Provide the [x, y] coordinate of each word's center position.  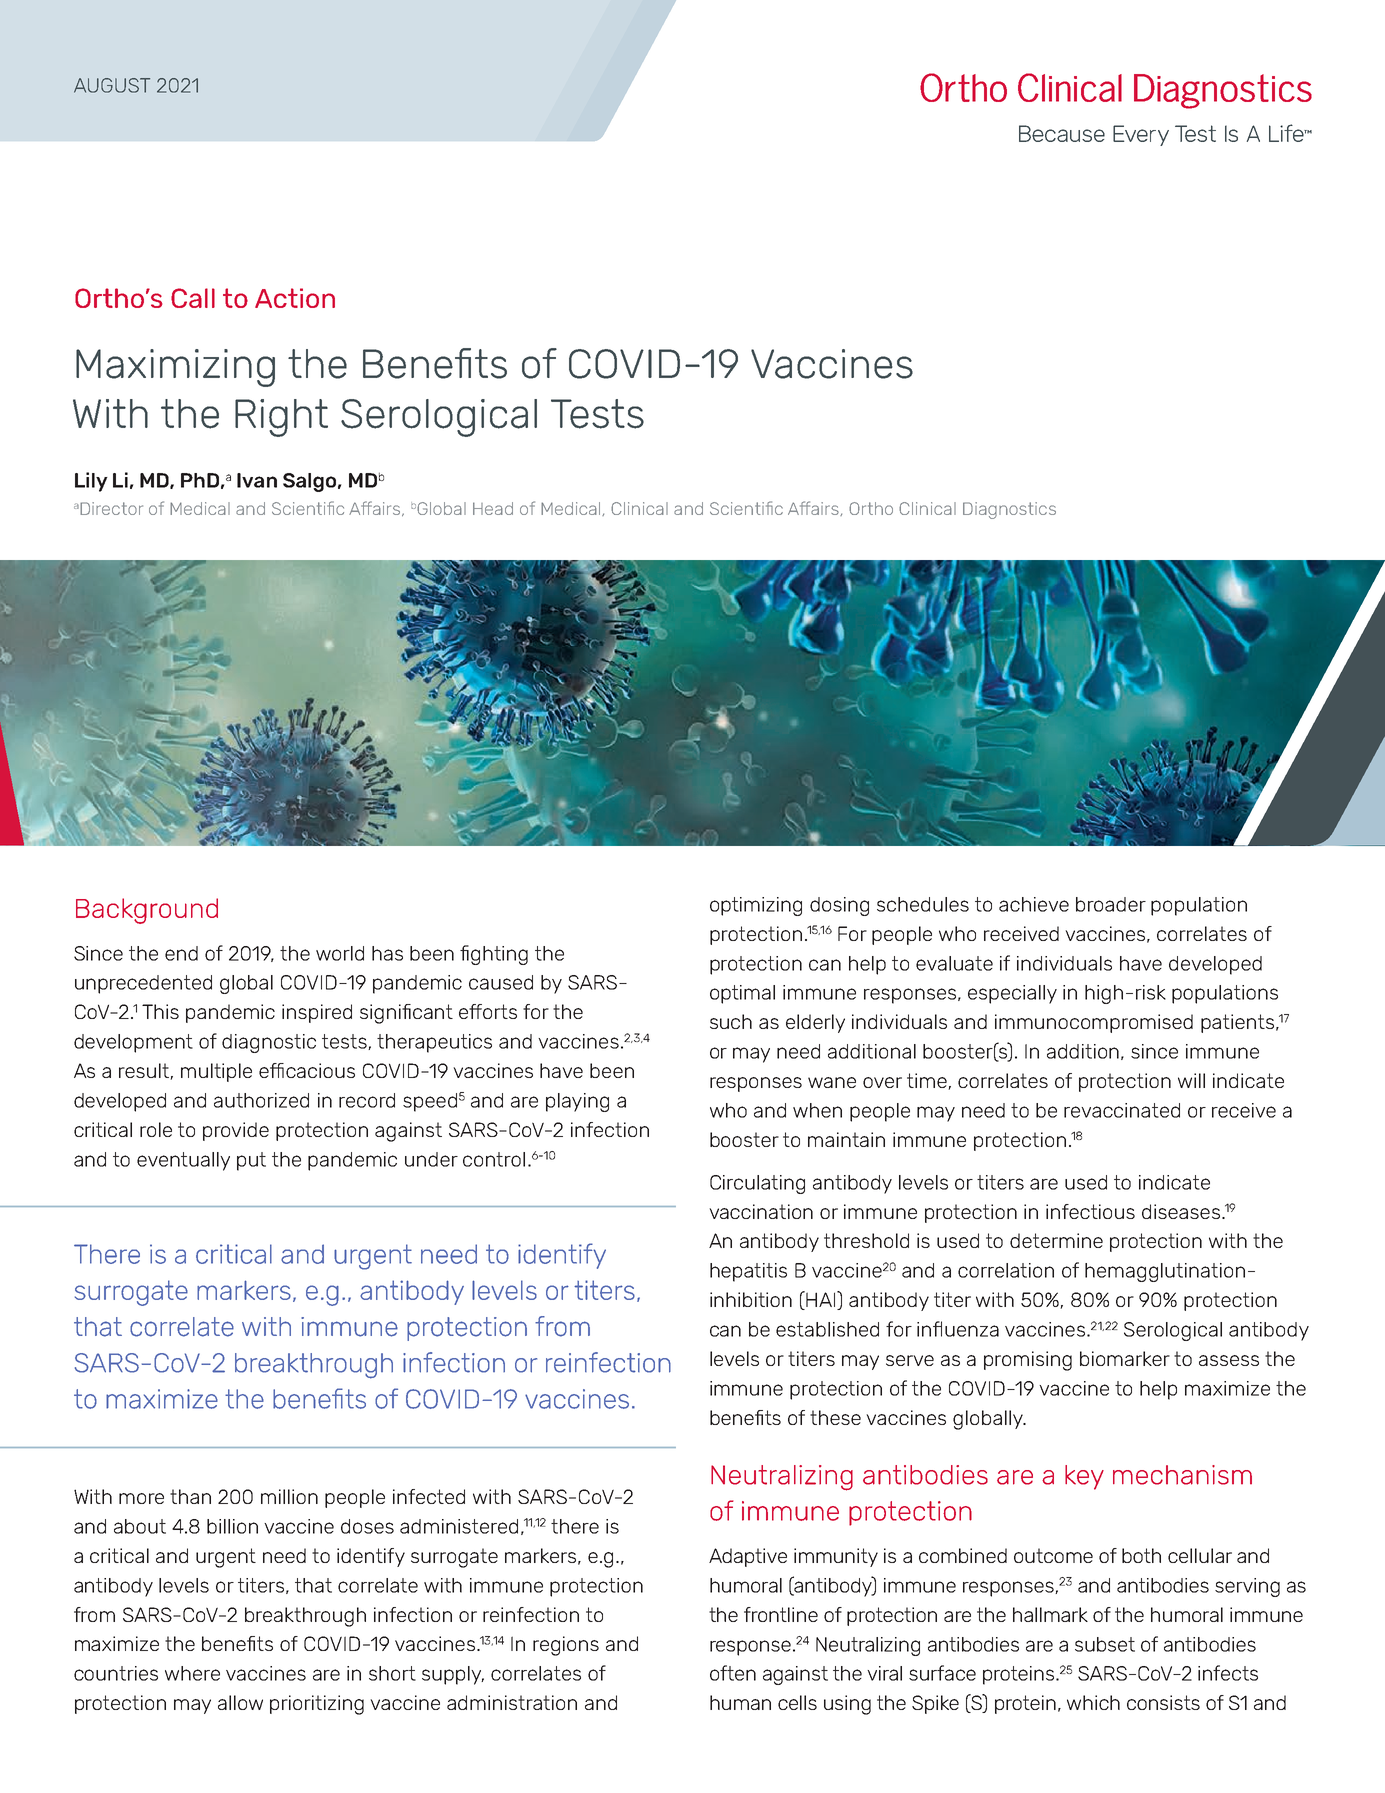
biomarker [1125, 1358]
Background [147, 911]
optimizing [756, 906]
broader [1111, 904]
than [190, 1496]
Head [493, 508]
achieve [1034, 904]
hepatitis [748, 1272]
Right [281, 418]
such [731, 1021]
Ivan [257, 480]
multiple [216, 1072]
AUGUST [112, 85]
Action [295, 298]
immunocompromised [1094, 1023]
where [192, 1673]
